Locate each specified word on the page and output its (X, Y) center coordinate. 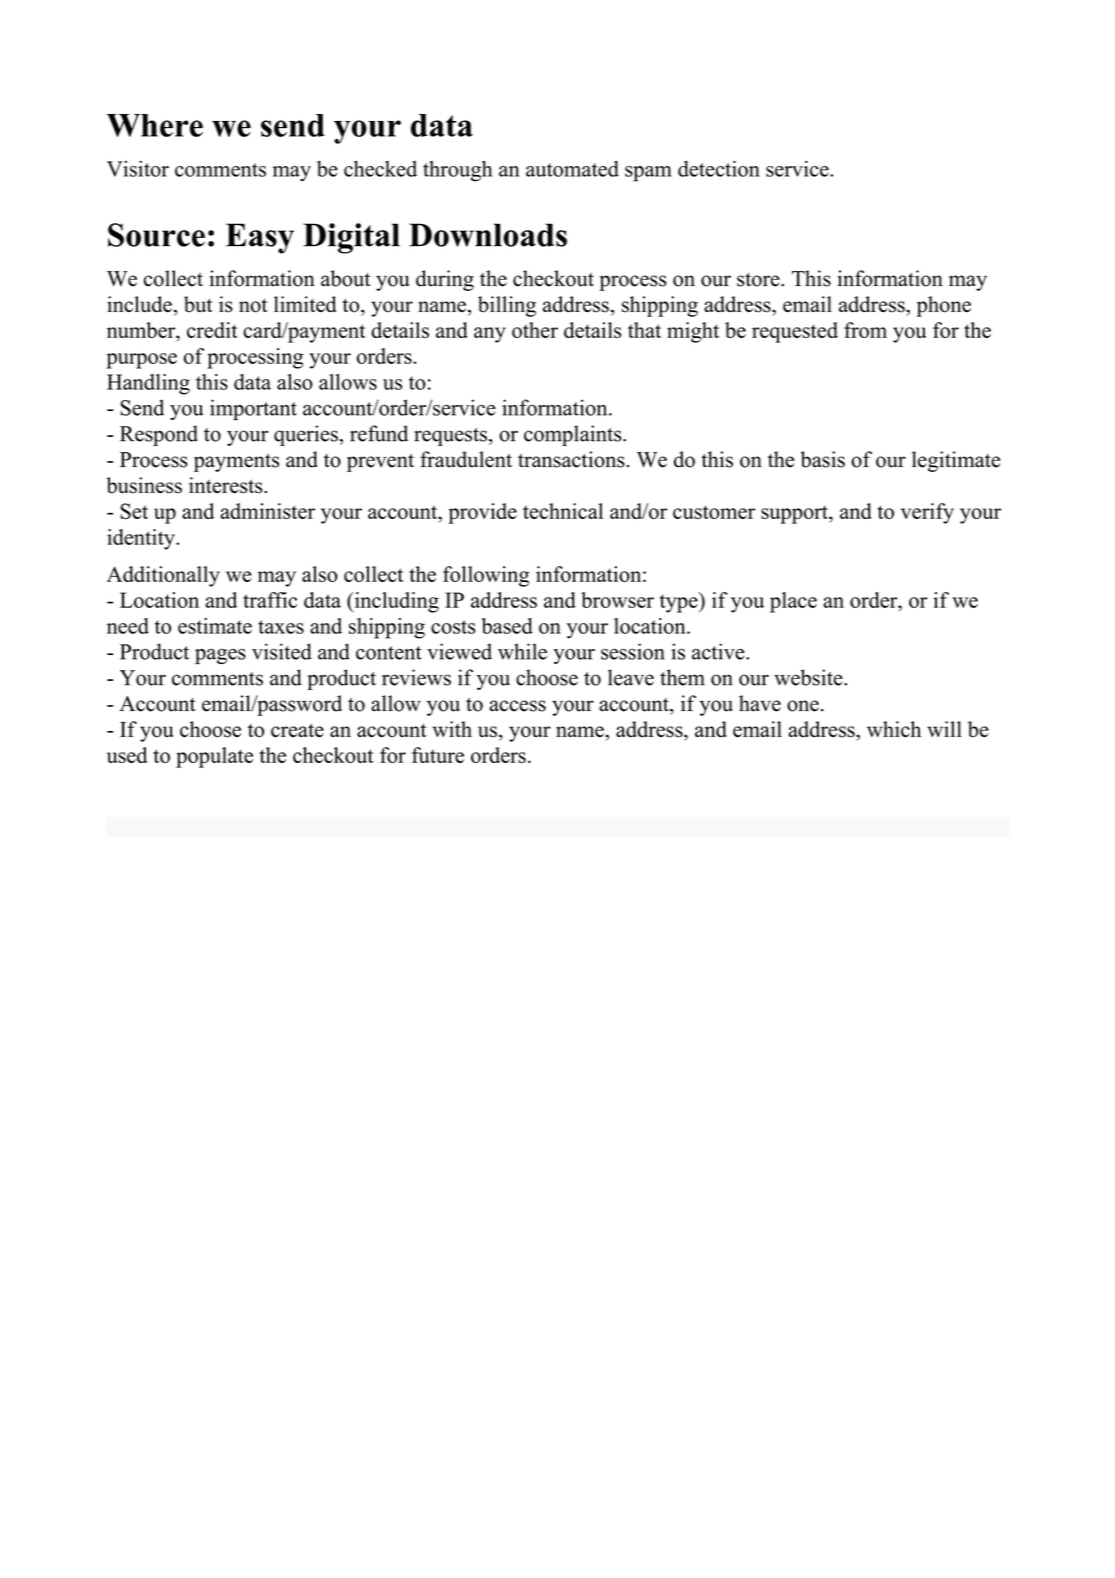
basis (823, 459)
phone (944, 306)
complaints (574, 435)
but (198, 304)
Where (155, 125)
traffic (270, 600)
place (793, 602)
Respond (159, 435)
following (486, 576)
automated (572, 169)
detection (719, 168)
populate (214, 757)
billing (507, 306)
